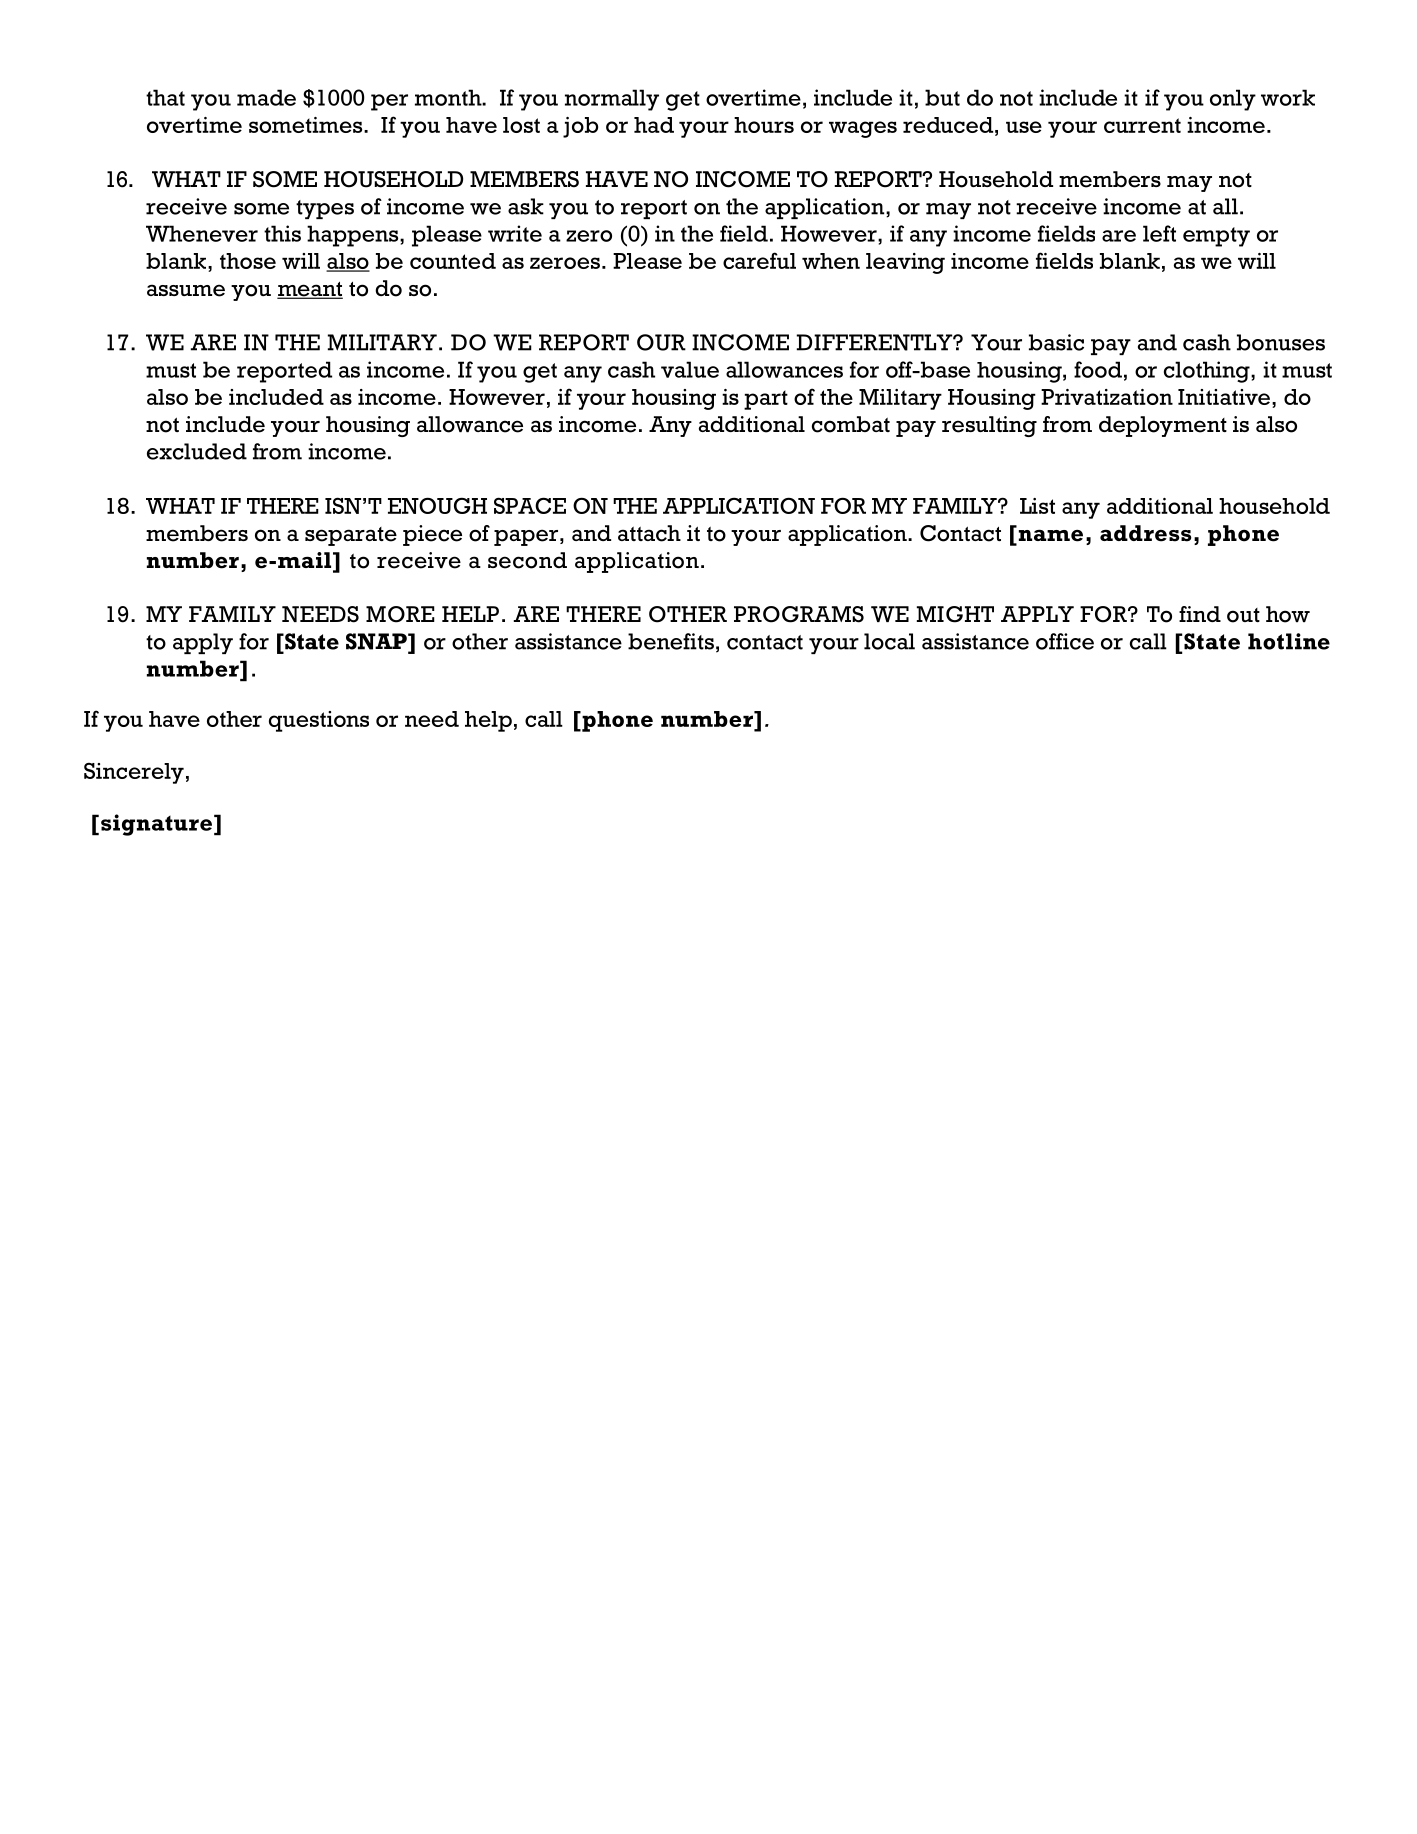  What do you see at coordinates (197, 451) in the screenshot?
I see `excluded` at bounding box center [197, 451].
